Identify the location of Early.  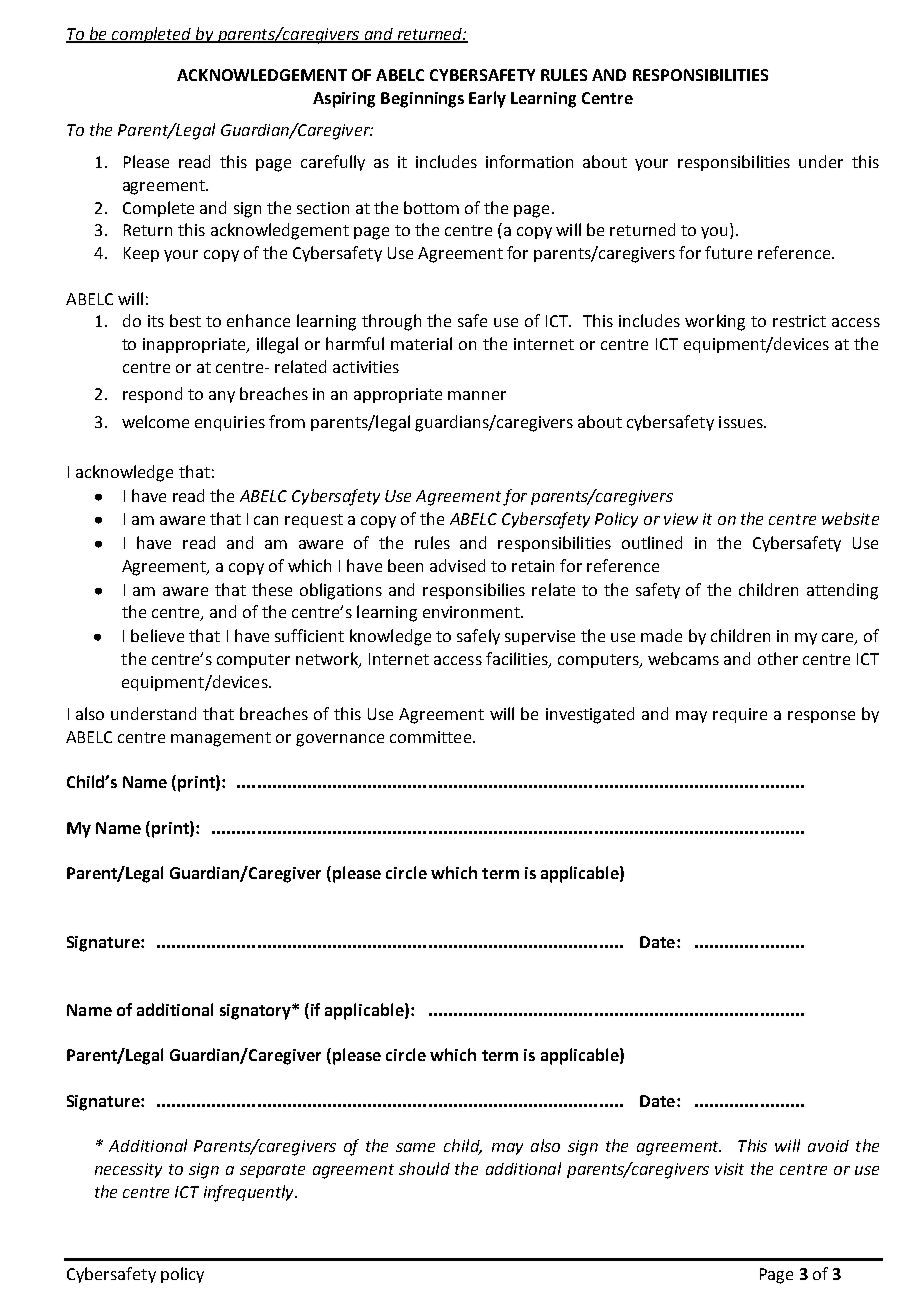
(487, 99).
